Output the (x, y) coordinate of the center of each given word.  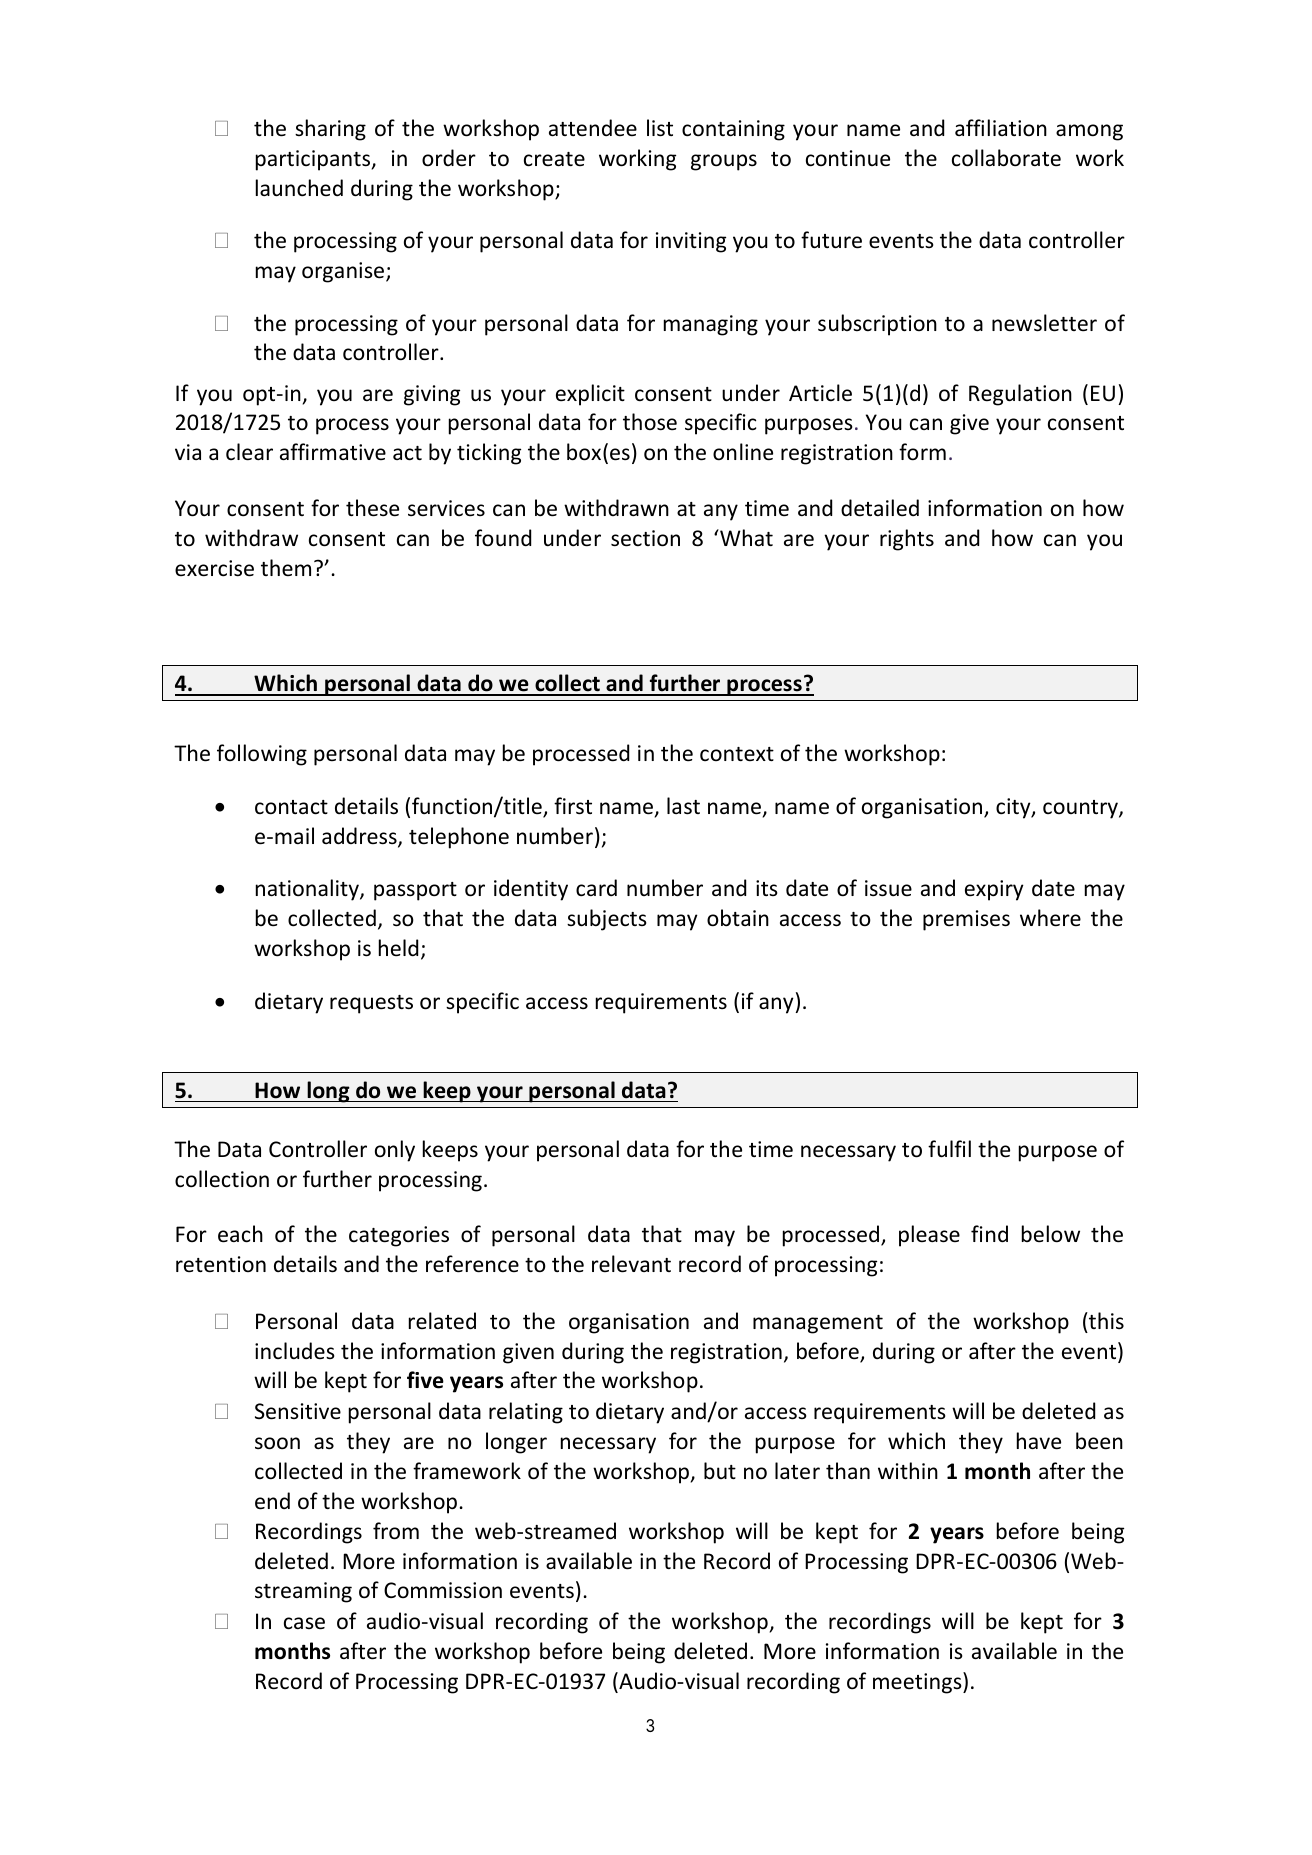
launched (299, 188)
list (660, 128)
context (737, 754)
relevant (631, 1264)
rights (907, 540)
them (286, 567)
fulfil (949, 1149)
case (304, 1623)
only (395, 1151)
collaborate (1006, 158)
